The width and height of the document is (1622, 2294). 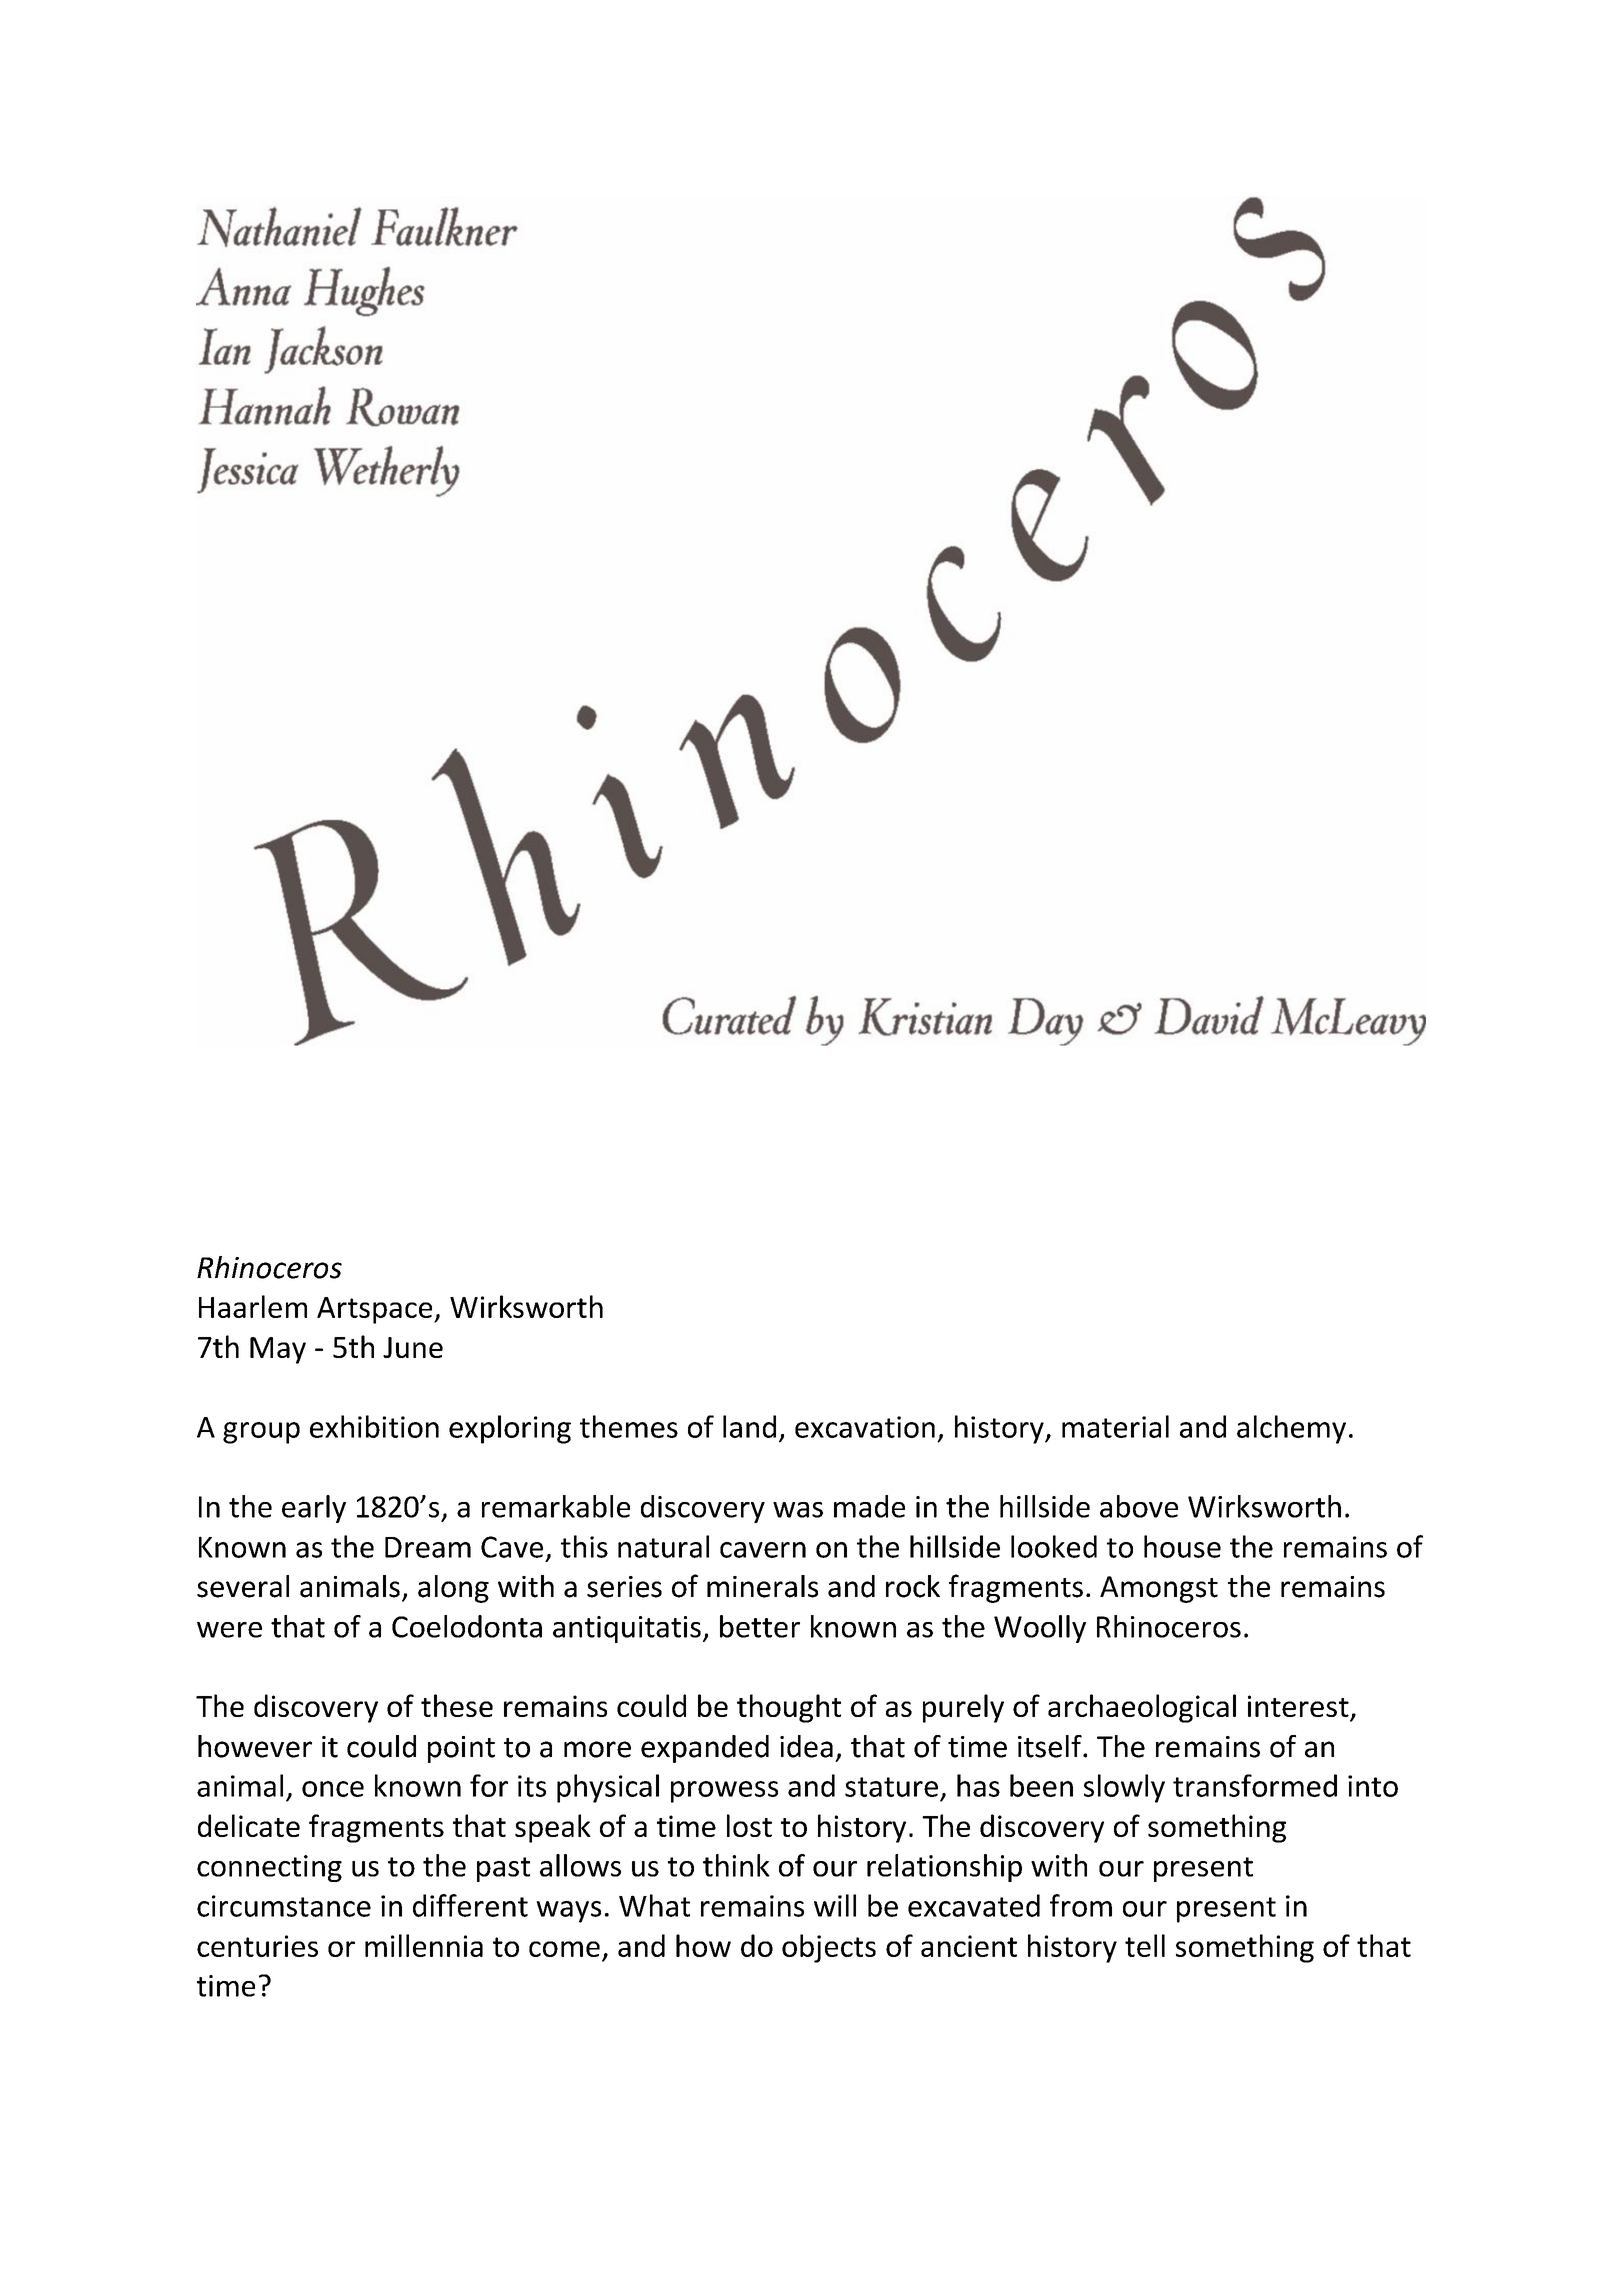 I want to click on land, so click(x=749, y=1426).
